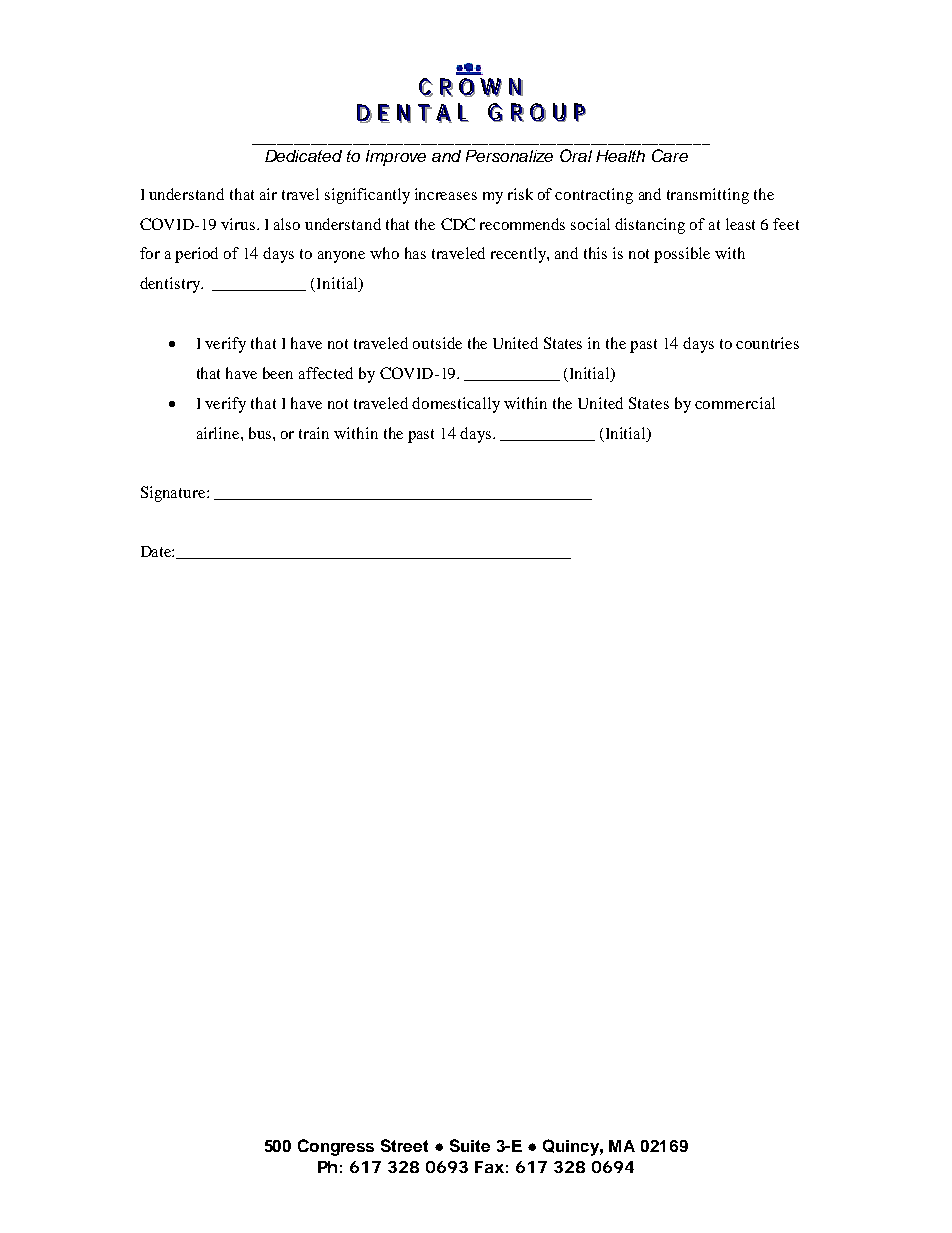  I want to click on commercial, so click(735, 403).
